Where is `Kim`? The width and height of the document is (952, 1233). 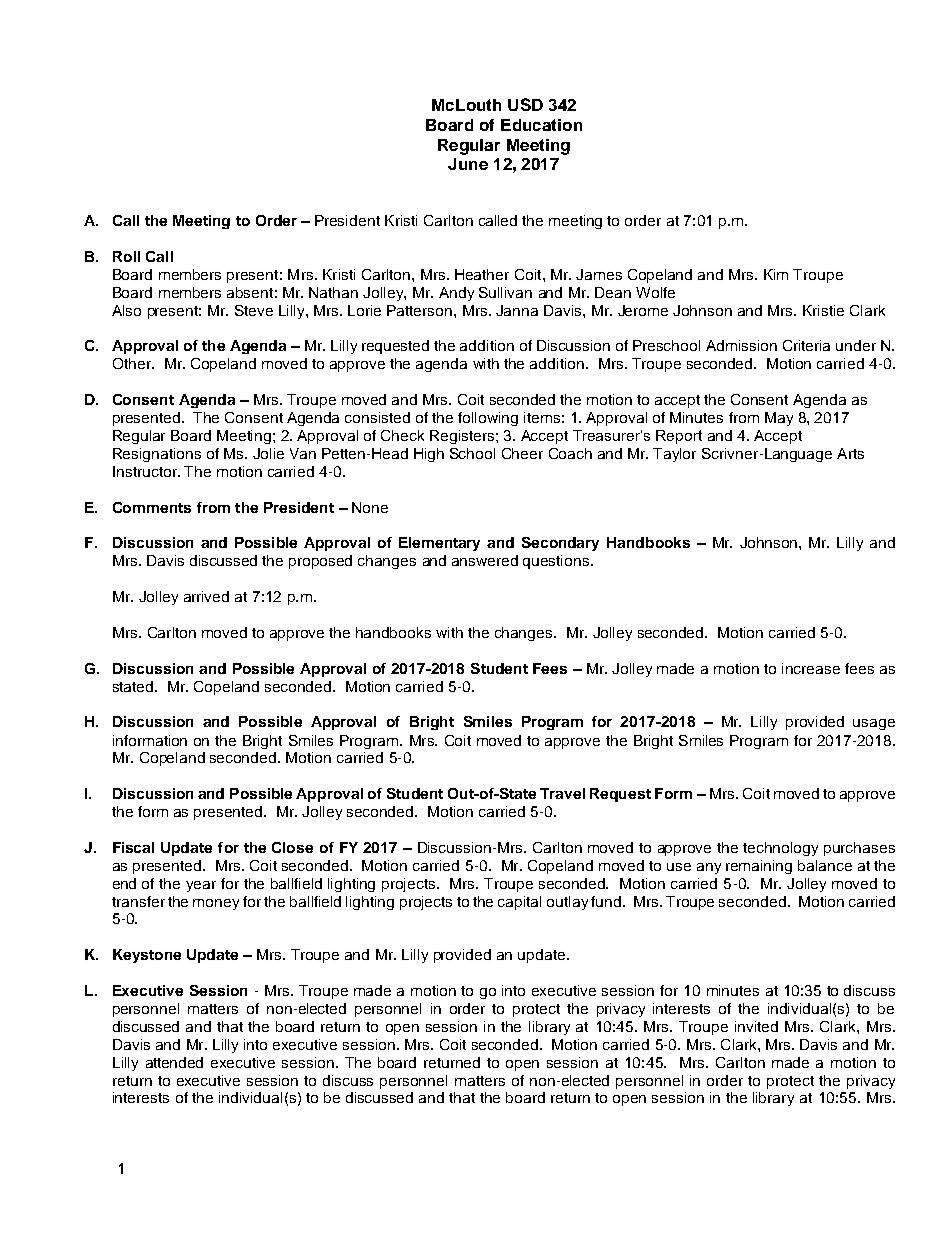 Kim is located at coordinates (776, 274).
